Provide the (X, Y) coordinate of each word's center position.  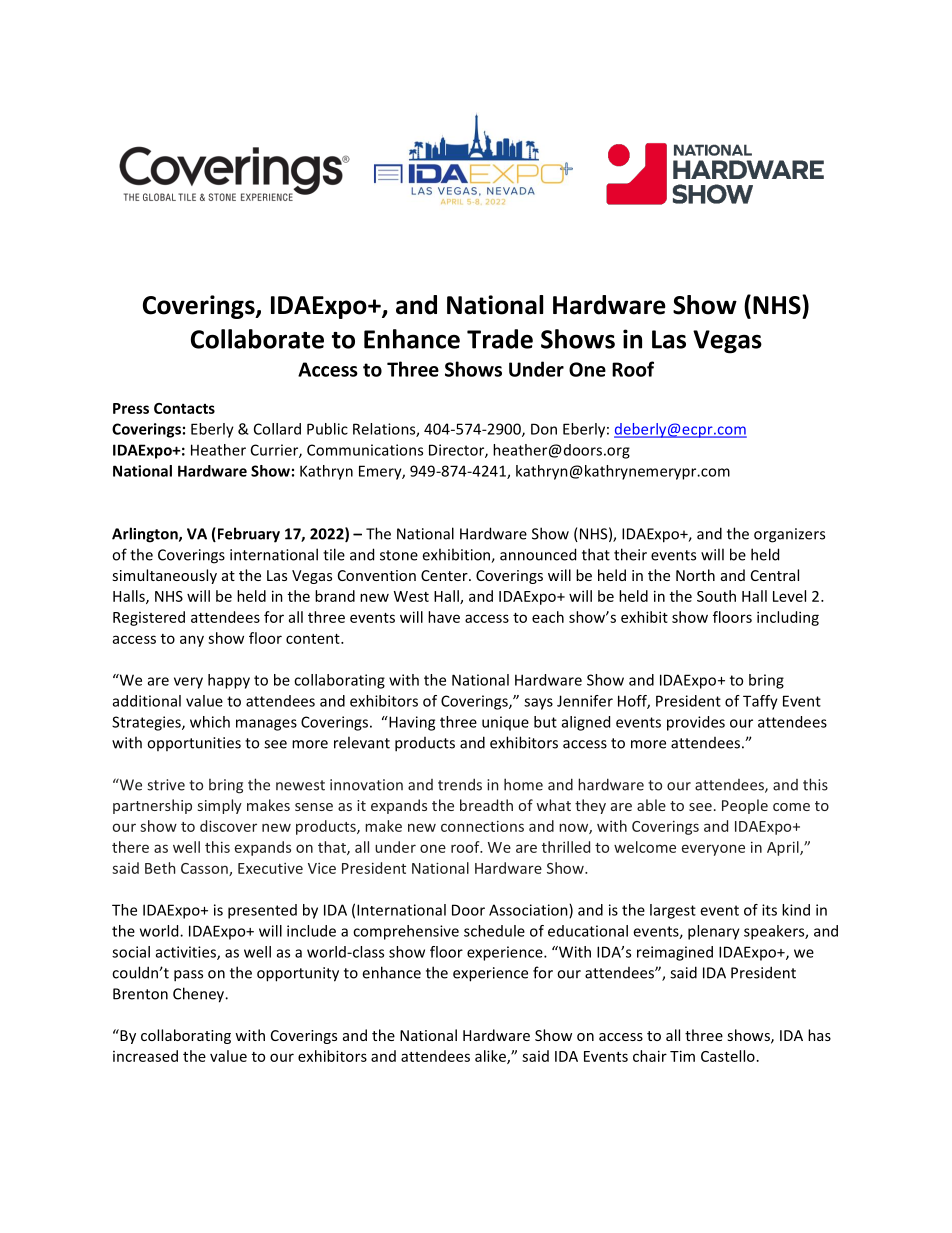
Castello (728, 1056)
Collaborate (257, 339)
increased (145, 1056)
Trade (500, 339)
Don (544, 429)
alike (491, 1057)
